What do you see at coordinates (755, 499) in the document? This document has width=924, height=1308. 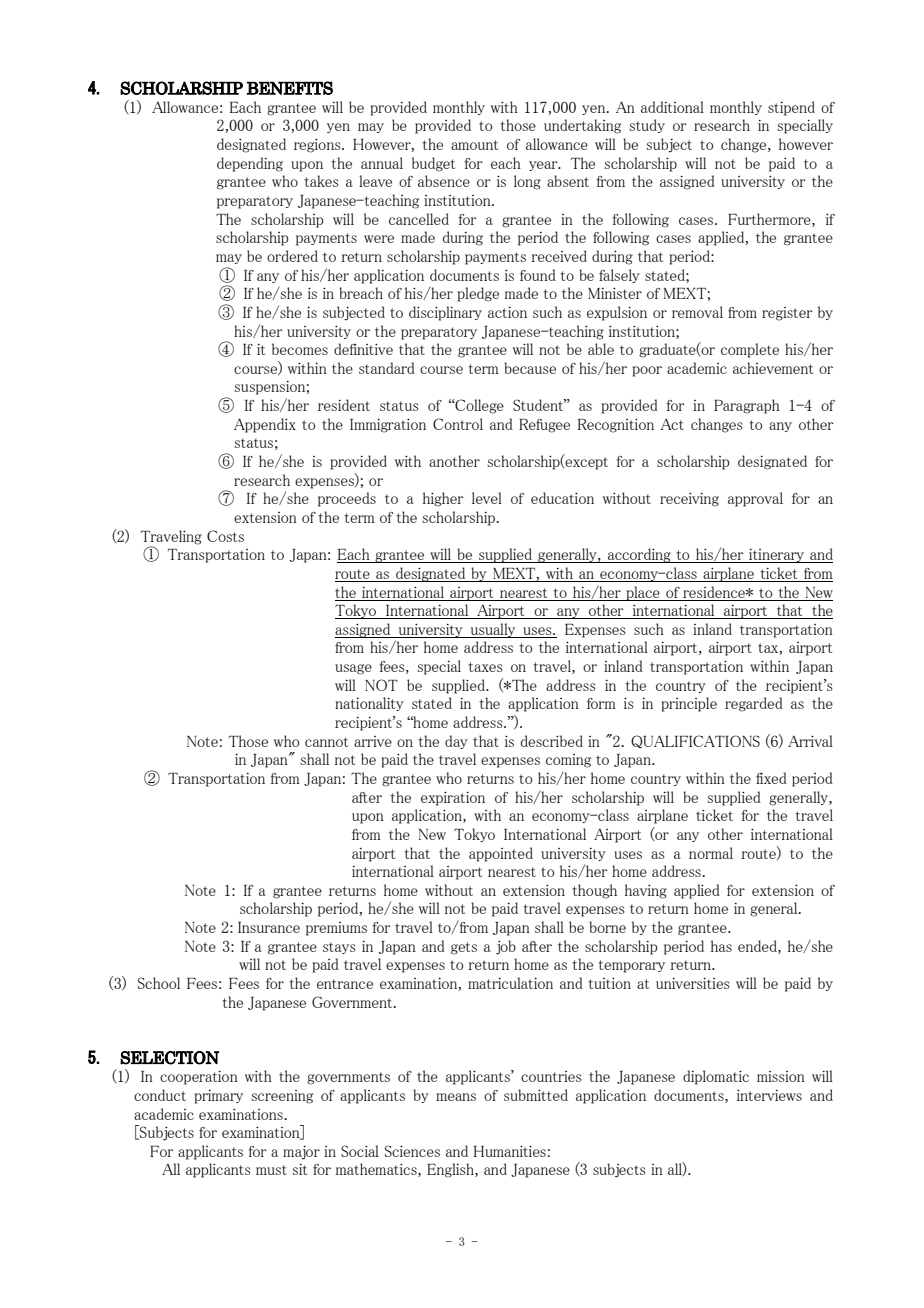 I see `approval` at bounding box center [755, 499].
